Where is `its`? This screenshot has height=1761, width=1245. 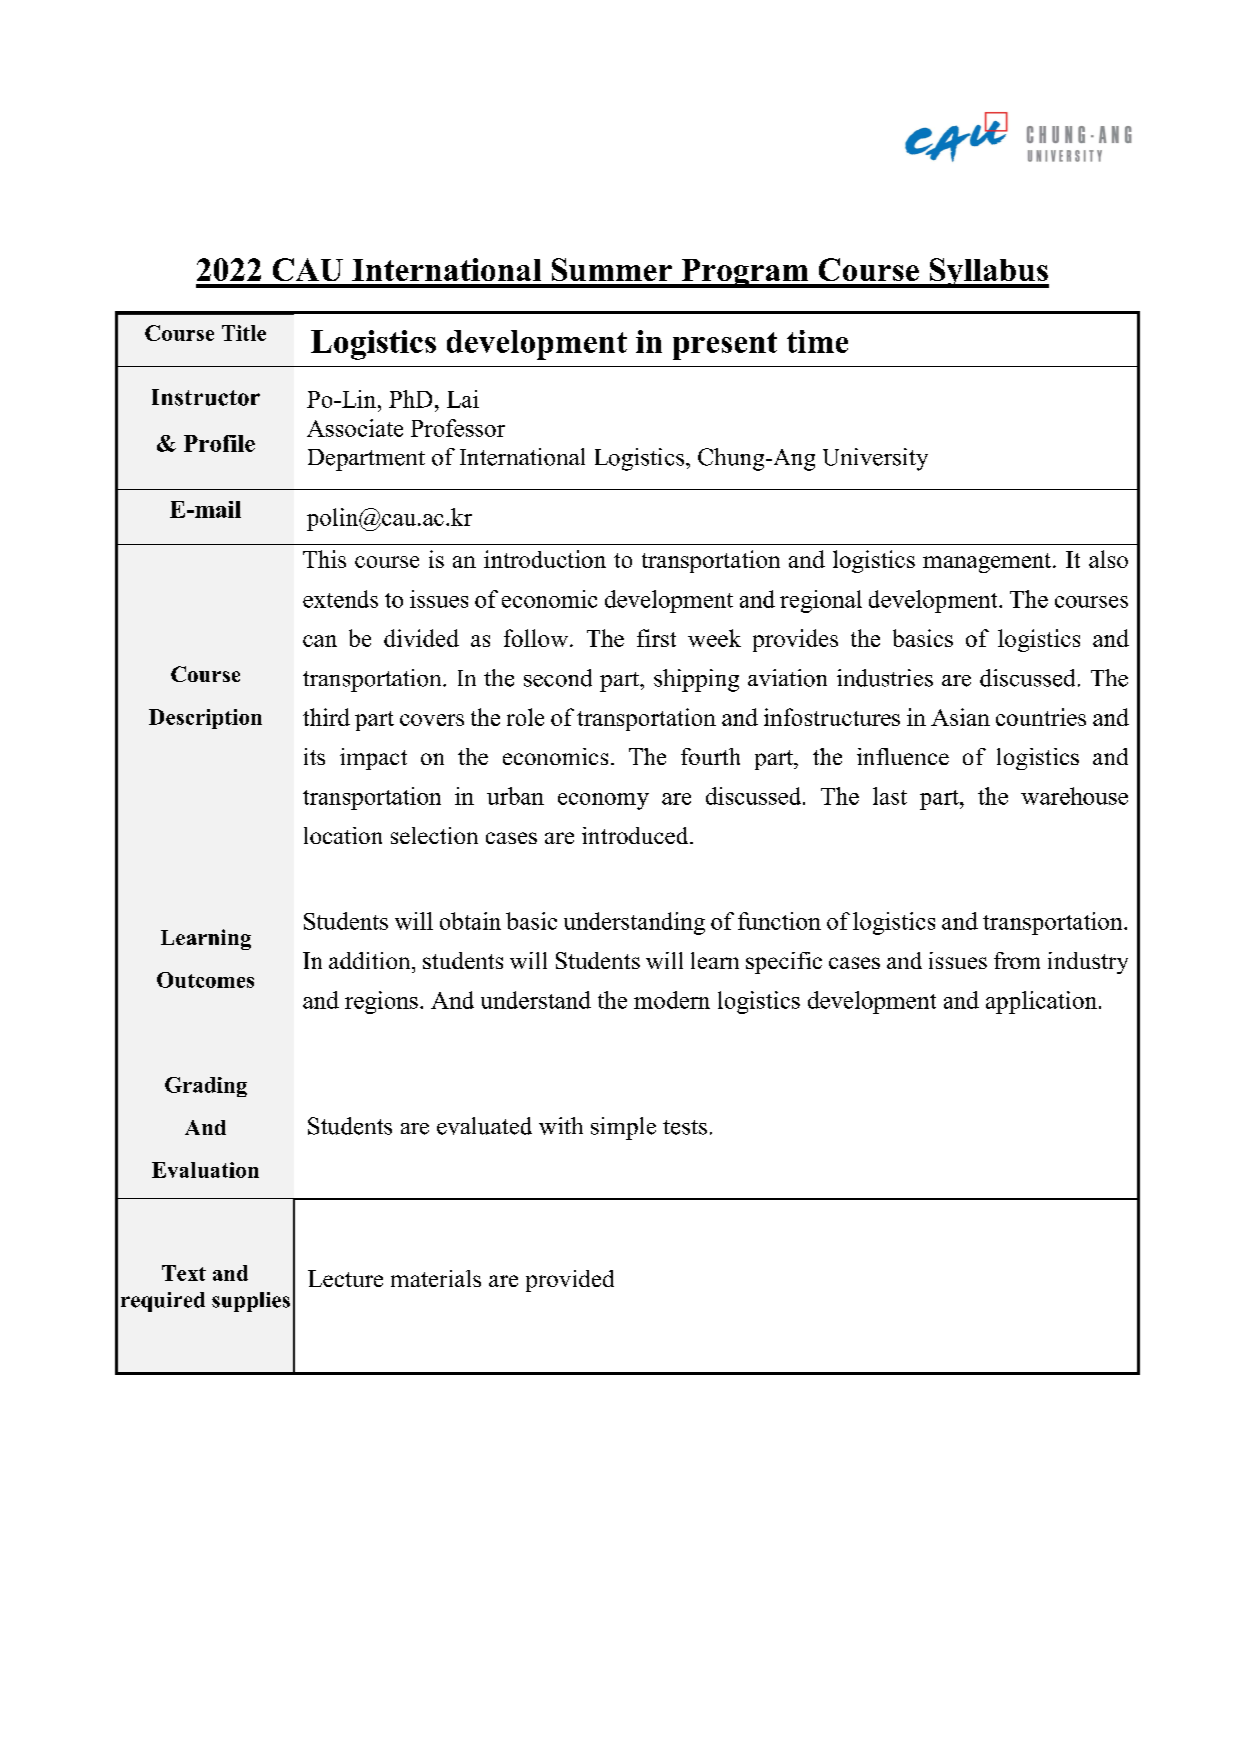 its is located at coordinates (314, 756).
